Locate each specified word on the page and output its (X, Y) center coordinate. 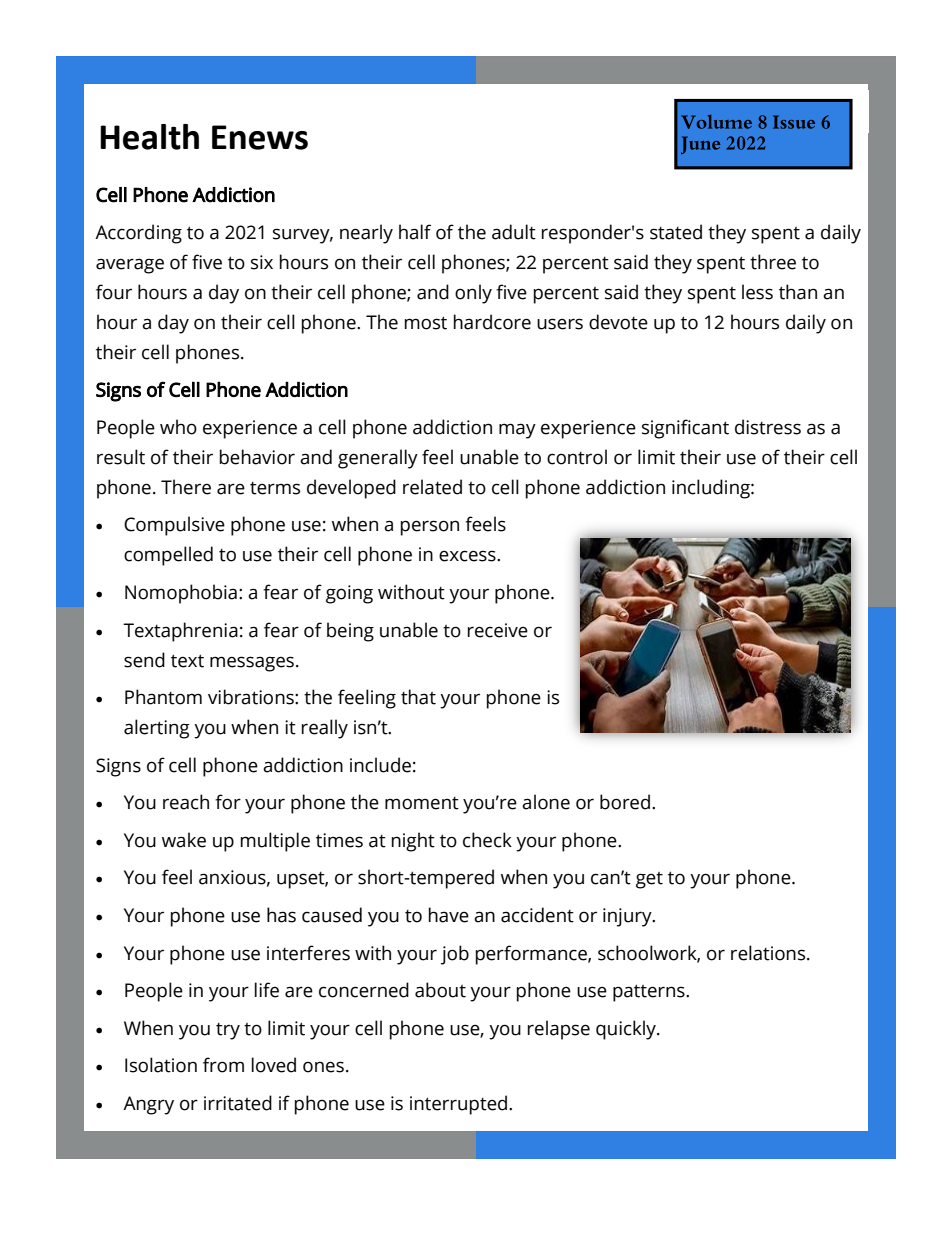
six (262, 262)
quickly (627, 1030)
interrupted (458, 1105)
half (415, 232)
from (223, 1065)
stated (676, 232)
